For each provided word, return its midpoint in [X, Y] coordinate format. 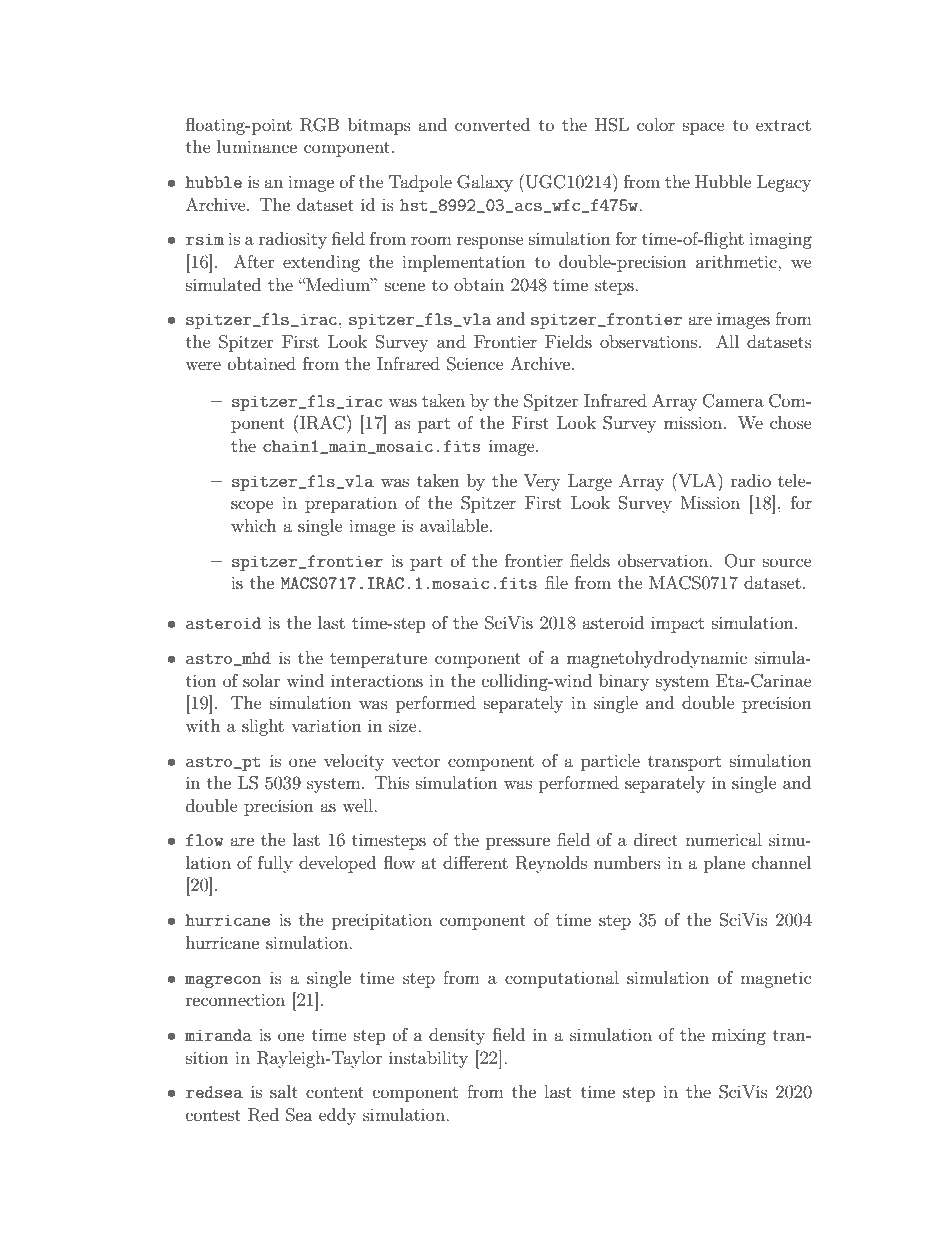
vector [416, 761]
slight [263, 727]
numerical [723, 839]
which [254, 525]
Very [542, 482]
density [457, 1036]
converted [492, 124]
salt [284, 1091]
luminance [257, 146]
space [704, 128]
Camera [733, 401]
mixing [739, 1036]
